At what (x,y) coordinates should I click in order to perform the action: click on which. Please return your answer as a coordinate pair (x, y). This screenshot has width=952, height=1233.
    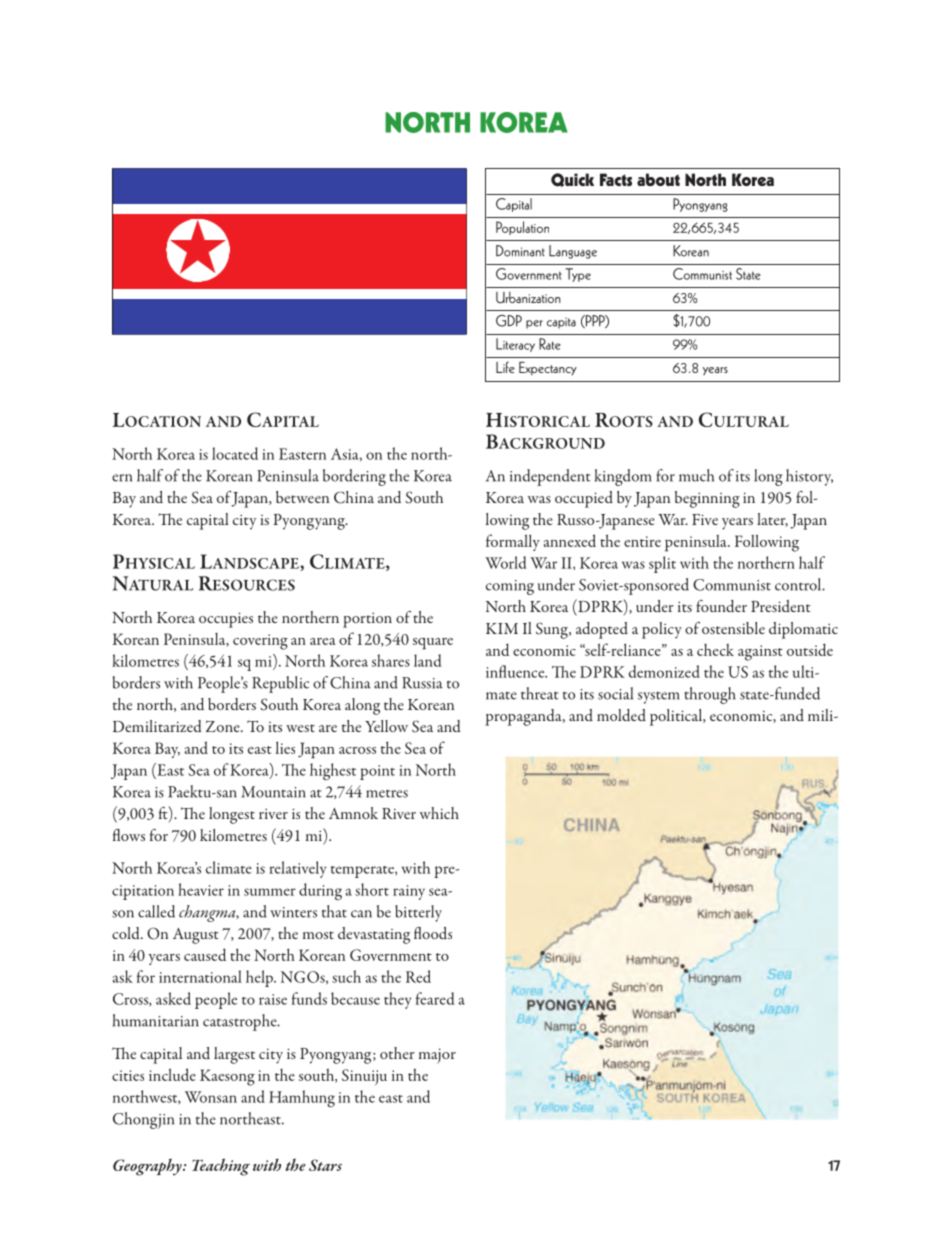
    Looking at the image, I should click on (439, 813).
